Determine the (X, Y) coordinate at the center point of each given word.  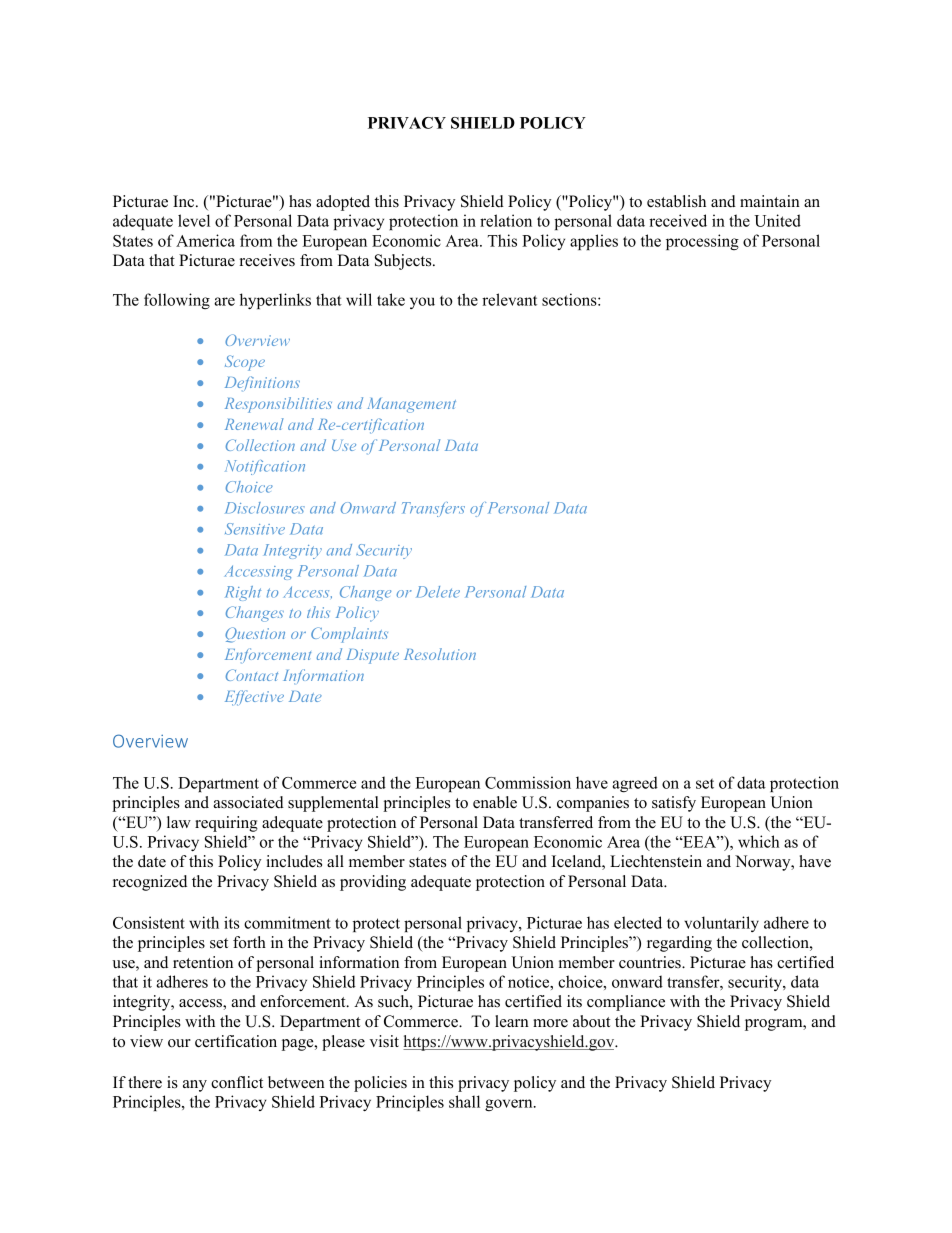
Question (255, 635)
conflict (237, 1082)
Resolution (440, 654)
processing (702, 242)
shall (464, 1101)
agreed (635, 784)
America (205, 240)
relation (506, 220)
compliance (626, 1003)
